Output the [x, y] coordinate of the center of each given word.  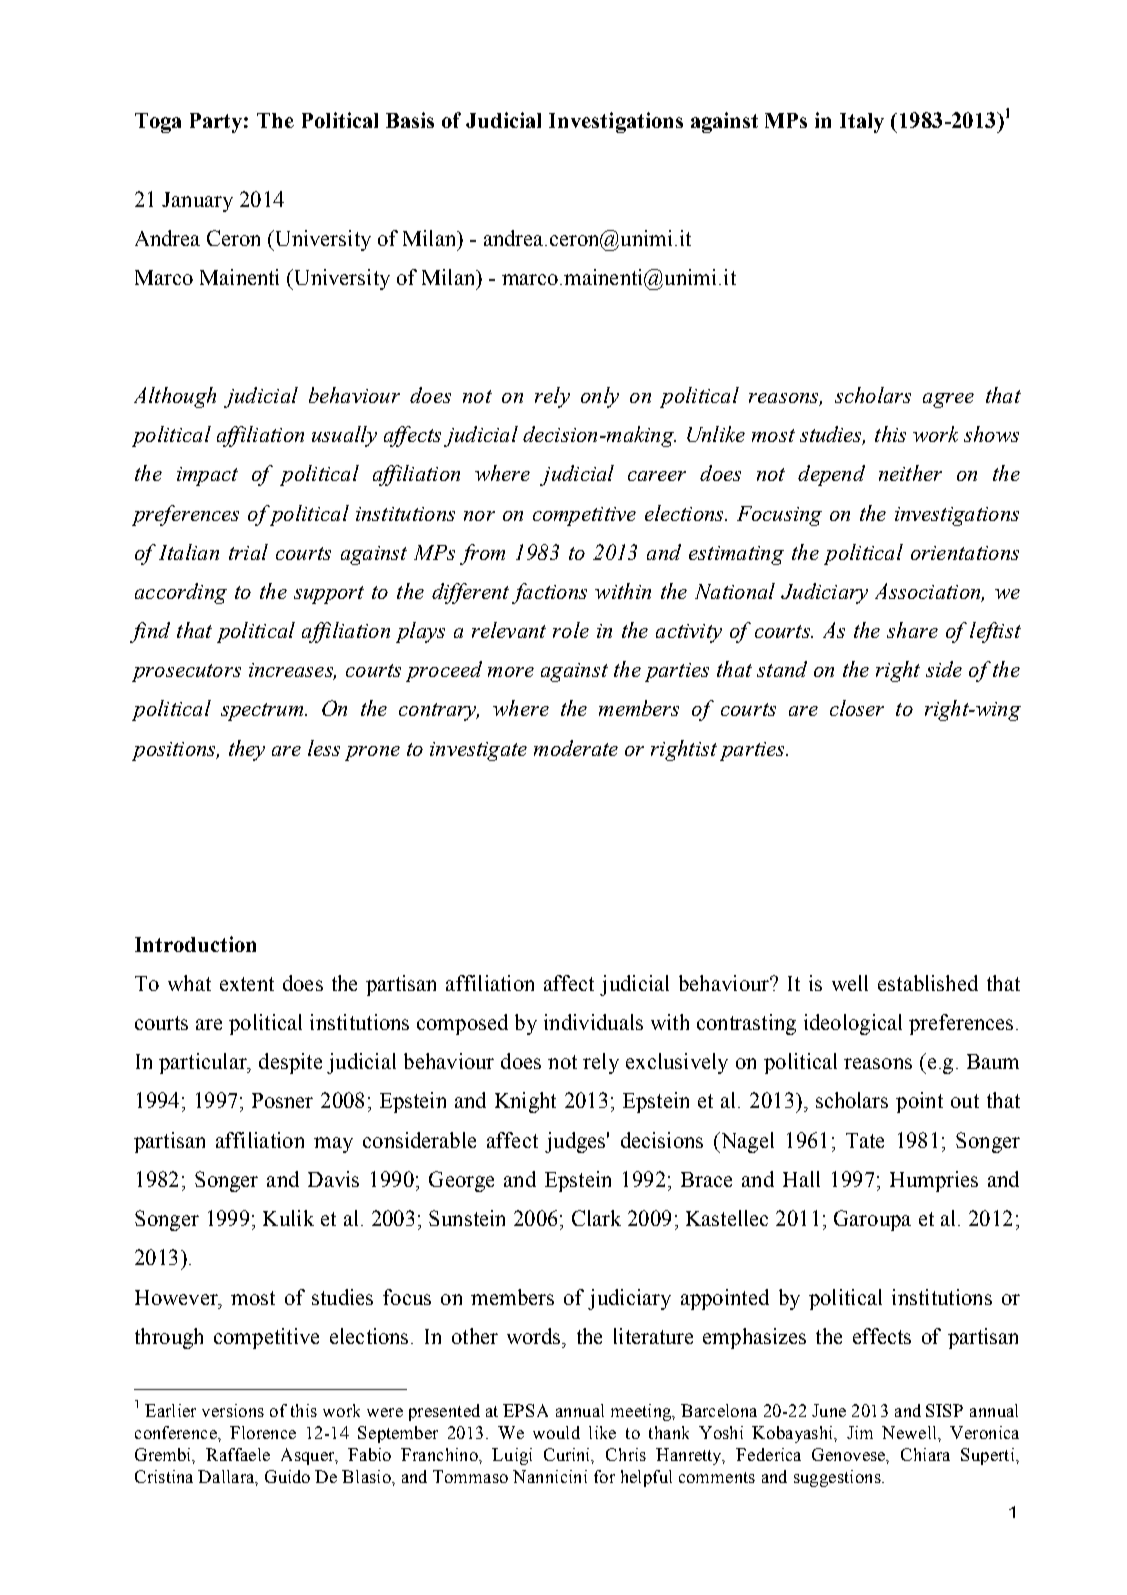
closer [857, 708]
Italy [862, 123]
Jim [860, 1432]
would [556, 1432]
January [197, 202]
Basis [410, 120]
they [247, 750]
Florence [263, 1432]
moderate [576, 748]
